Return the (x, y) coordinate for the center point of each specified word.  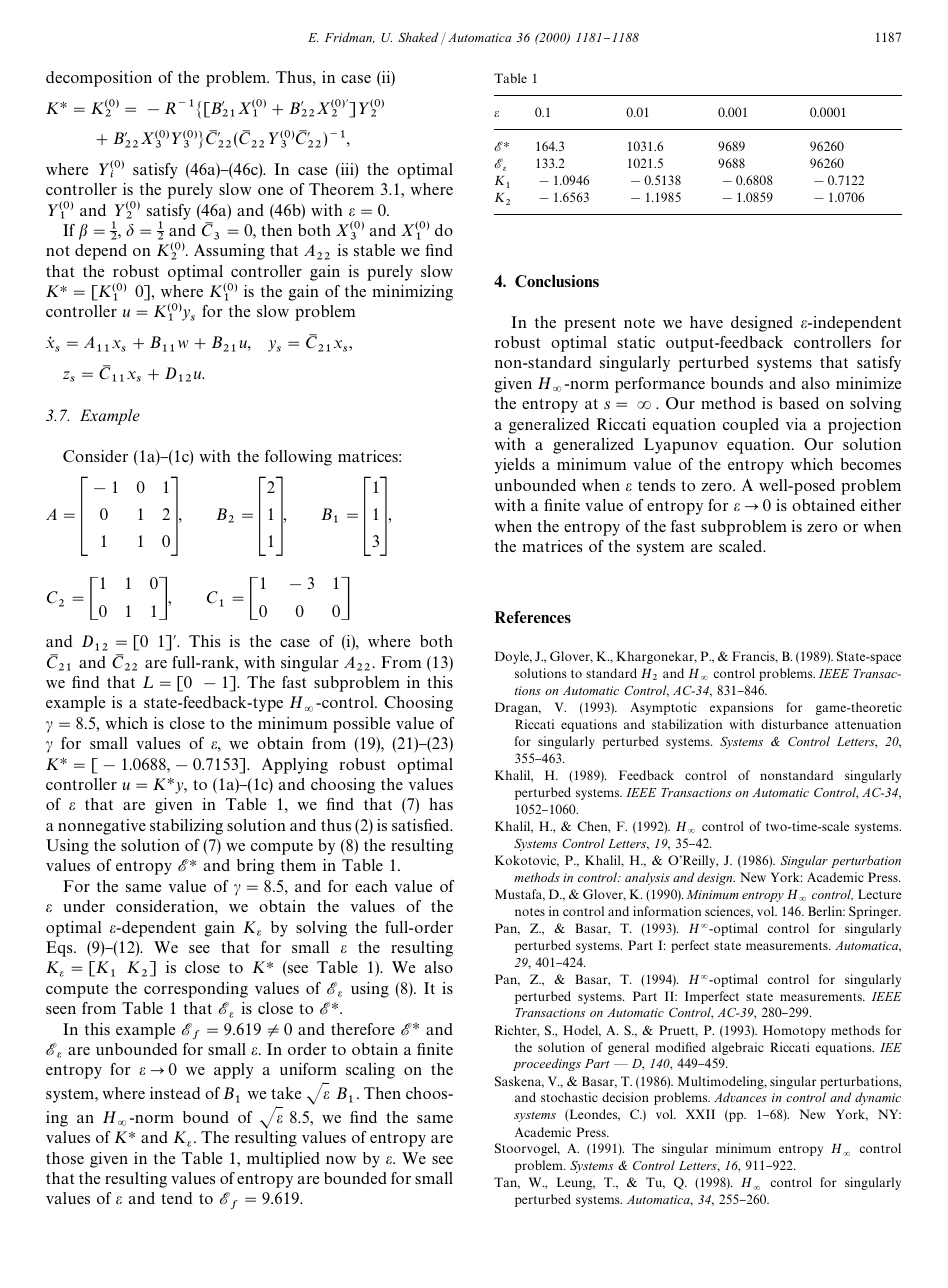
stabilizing (186, 827)
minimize (868, 383)
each (371, 886)
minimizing (412, 293)
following (298, 458)
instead (175, 1093)
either (881, 505)
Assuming (229, 252)
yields (515, 466)
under (84, 906)
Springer (875, 912)
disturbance (794, 724)
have (706, 322)
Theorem (341, 189)
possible (361, 725)
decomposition (99, 79)
